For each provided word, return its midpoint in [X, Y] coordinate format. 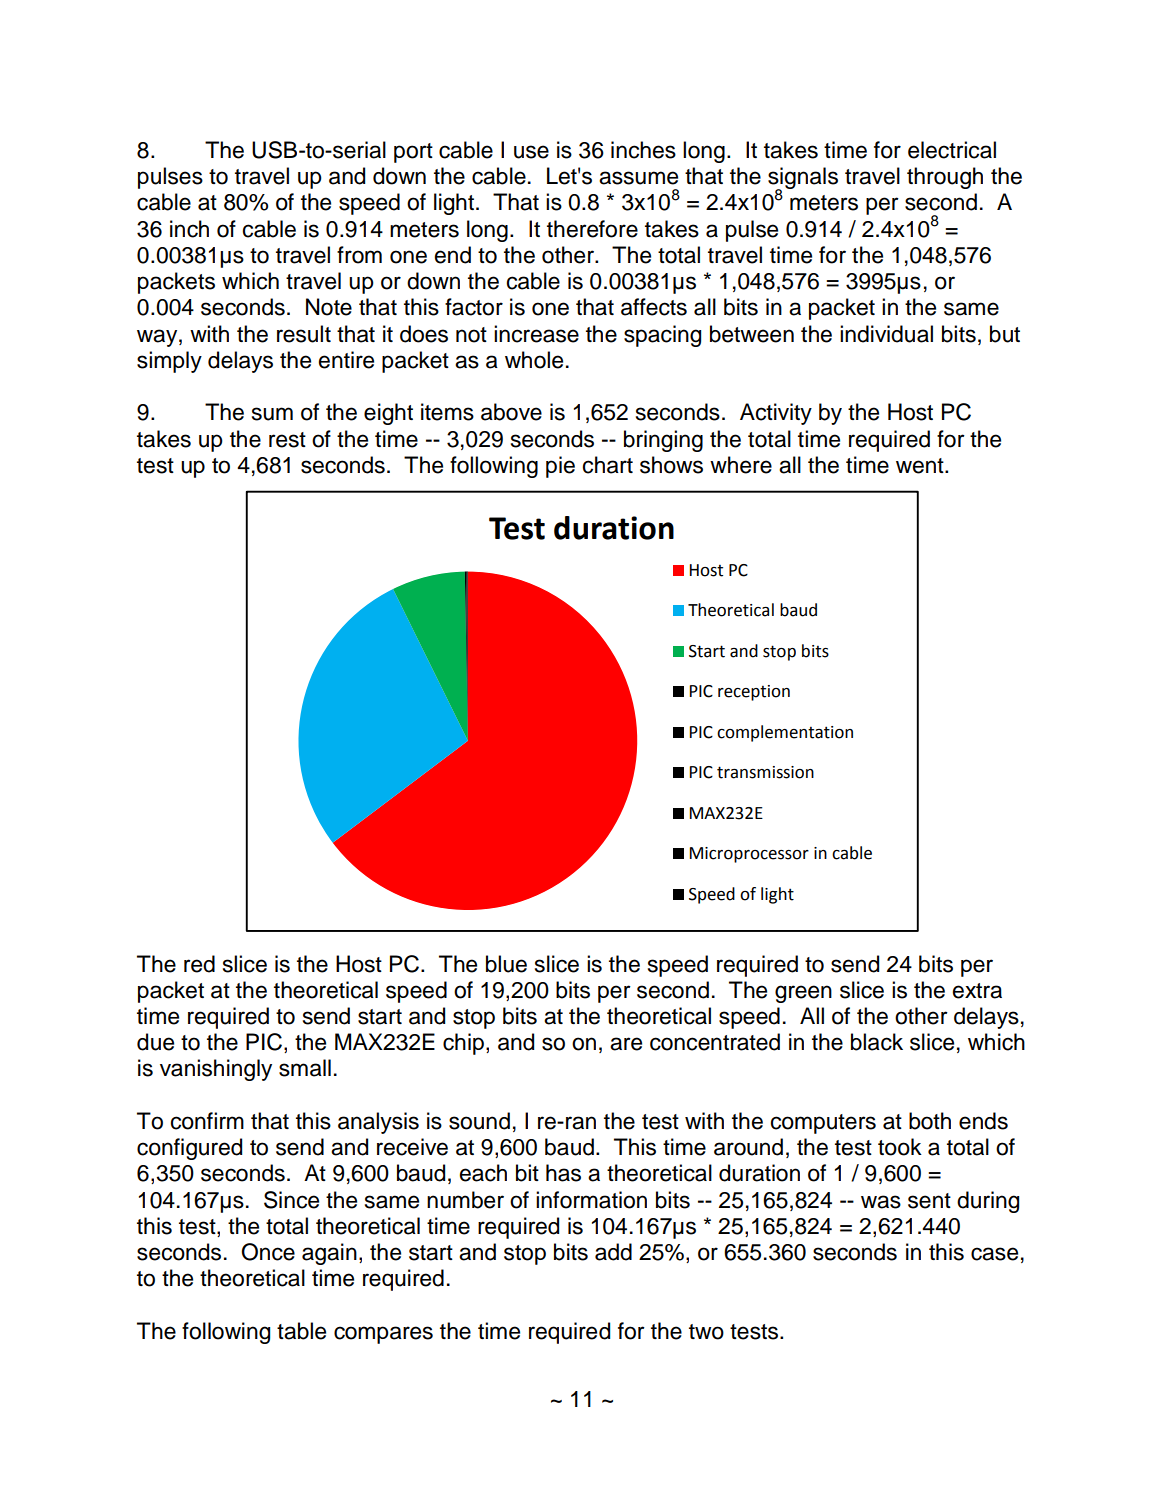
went [921, 466]
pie [560, 467]
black [877, 1042]
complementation [785, 733]
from [359, 255]
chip [463, 1044]
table [301, 1331]
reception [754, 693]
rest [287, 440]
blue [506, 964]
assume [638, 178]
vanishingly [216, 1070]
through [945, 178]
